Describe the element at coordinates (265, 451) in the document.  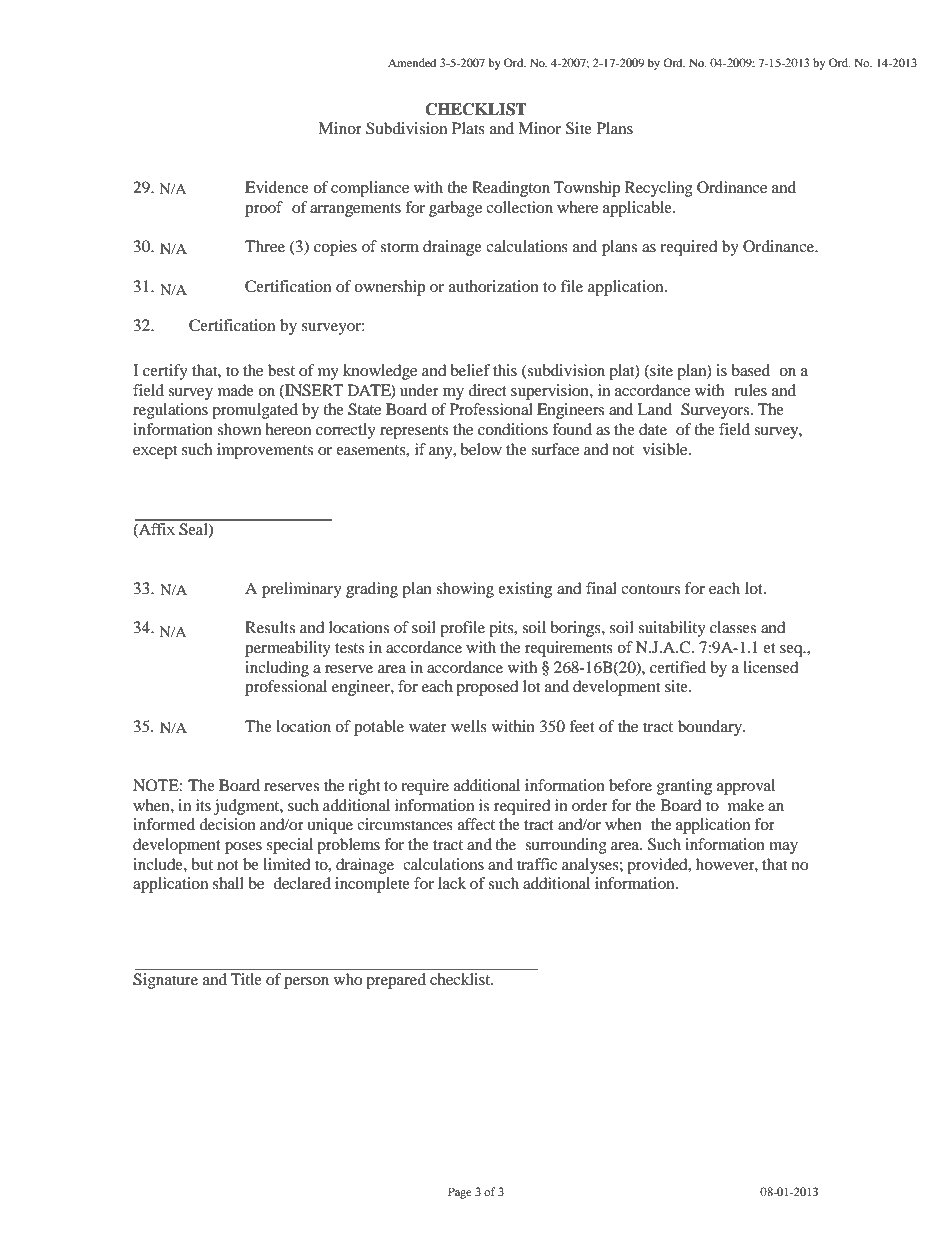
I see `improvements` at that location.
